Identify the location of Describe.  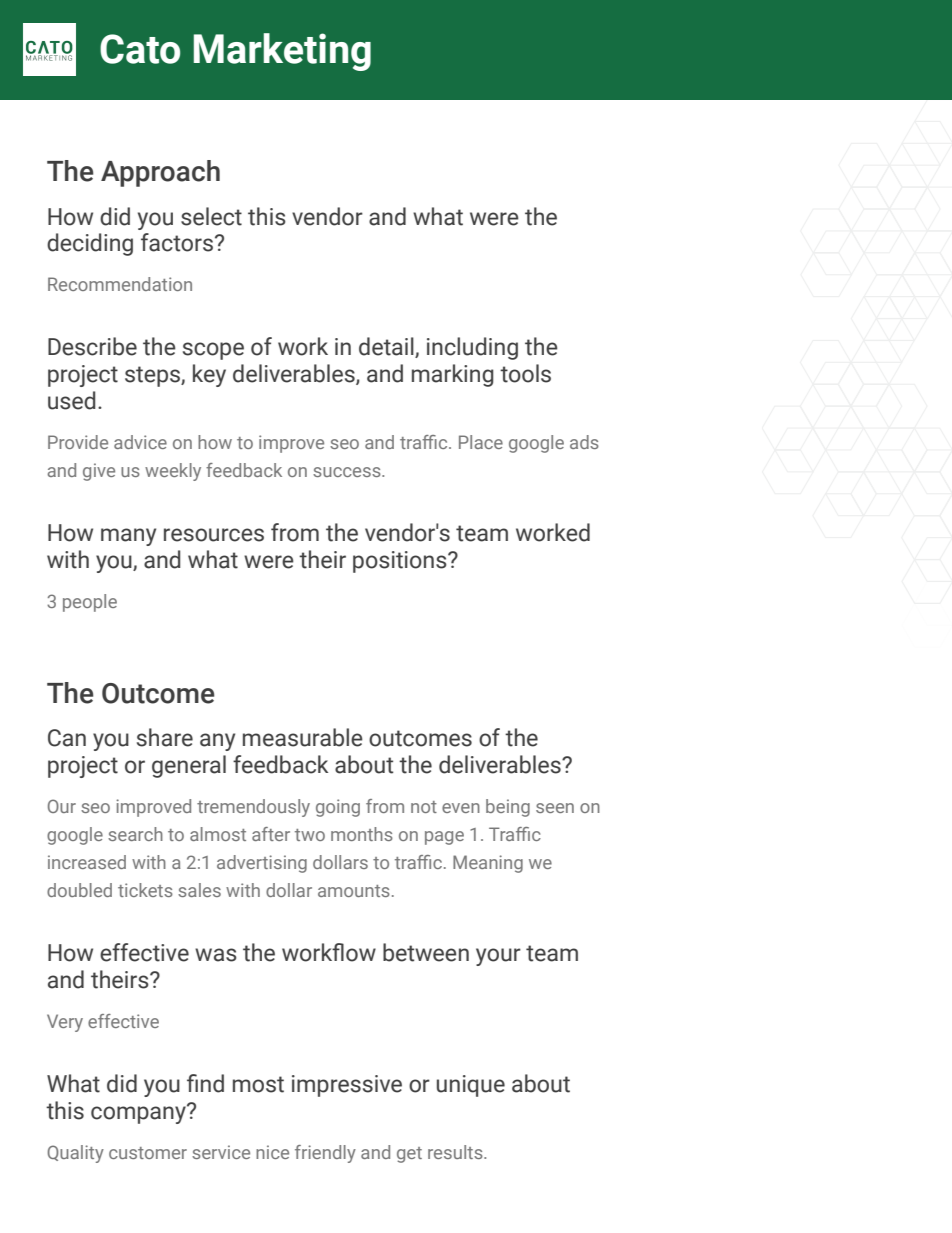
(92, 346).
